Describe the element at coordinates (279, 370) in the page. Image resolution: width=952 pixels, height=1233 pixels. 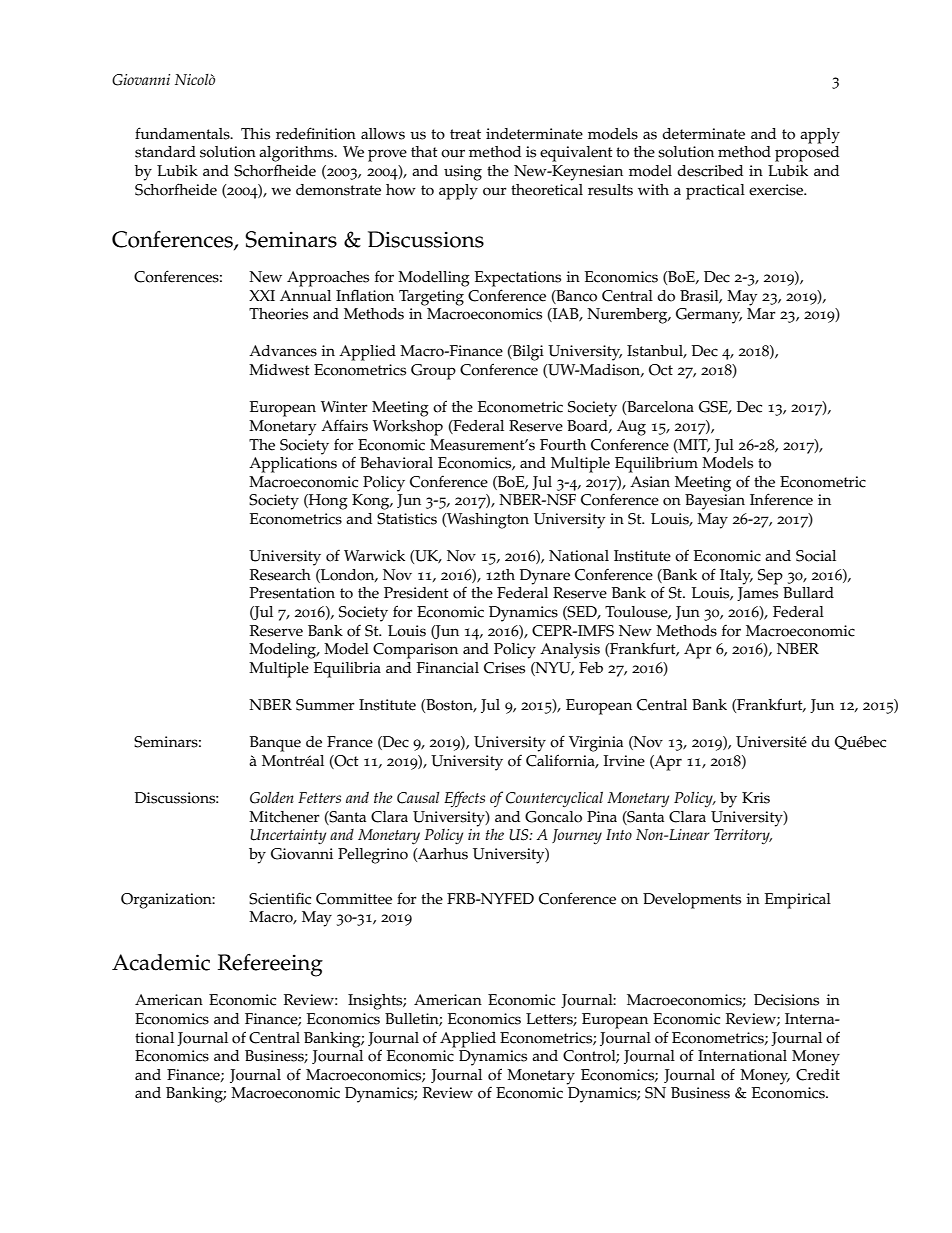
I see `Midwest` at that location.
